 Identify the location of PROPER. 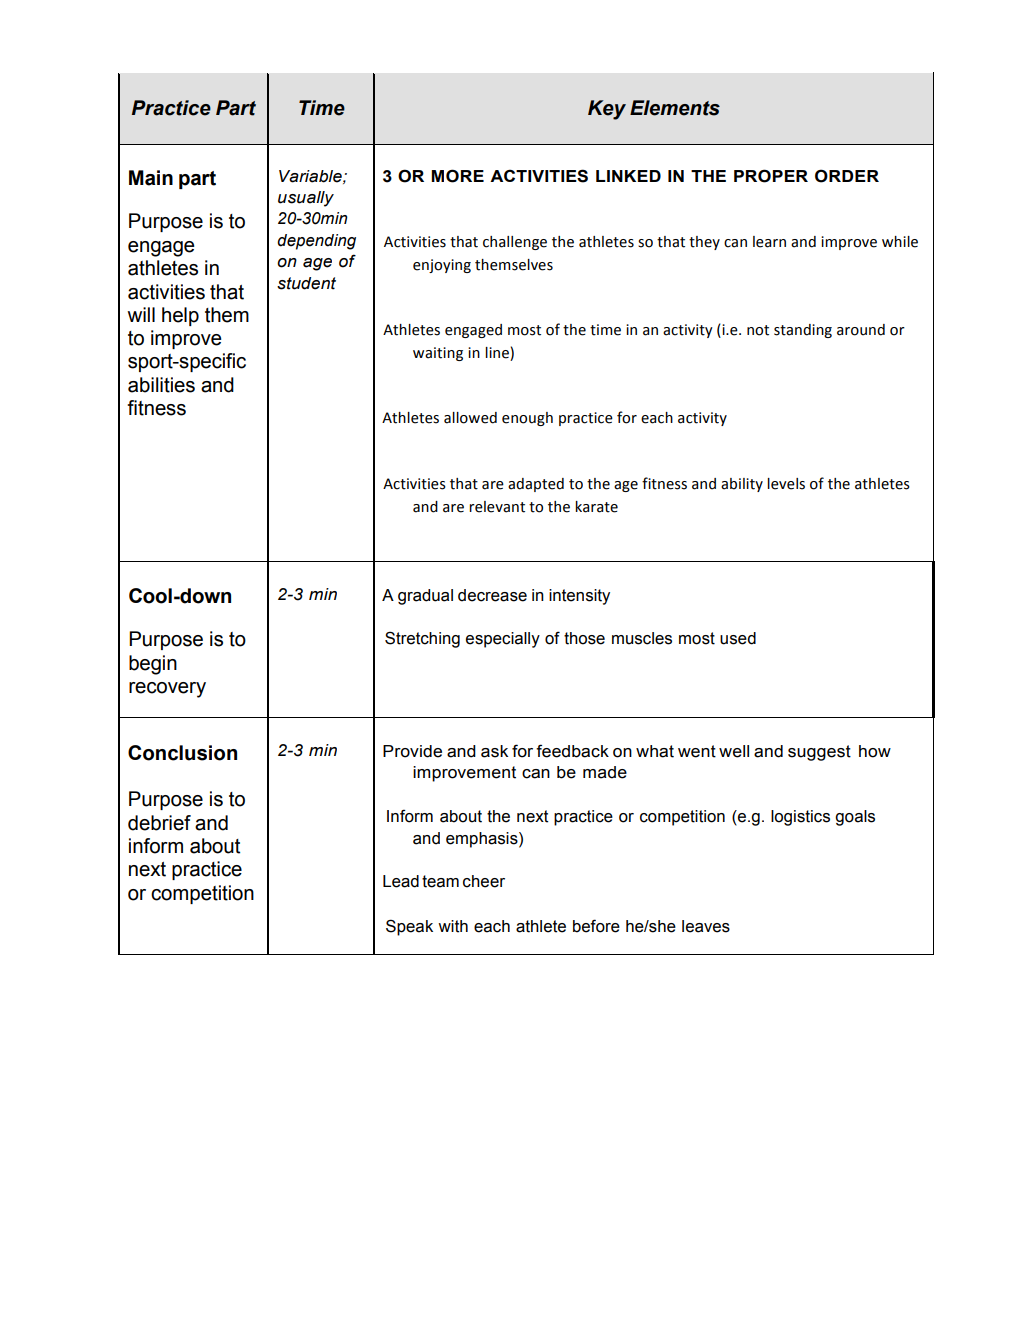
(771, 176).
